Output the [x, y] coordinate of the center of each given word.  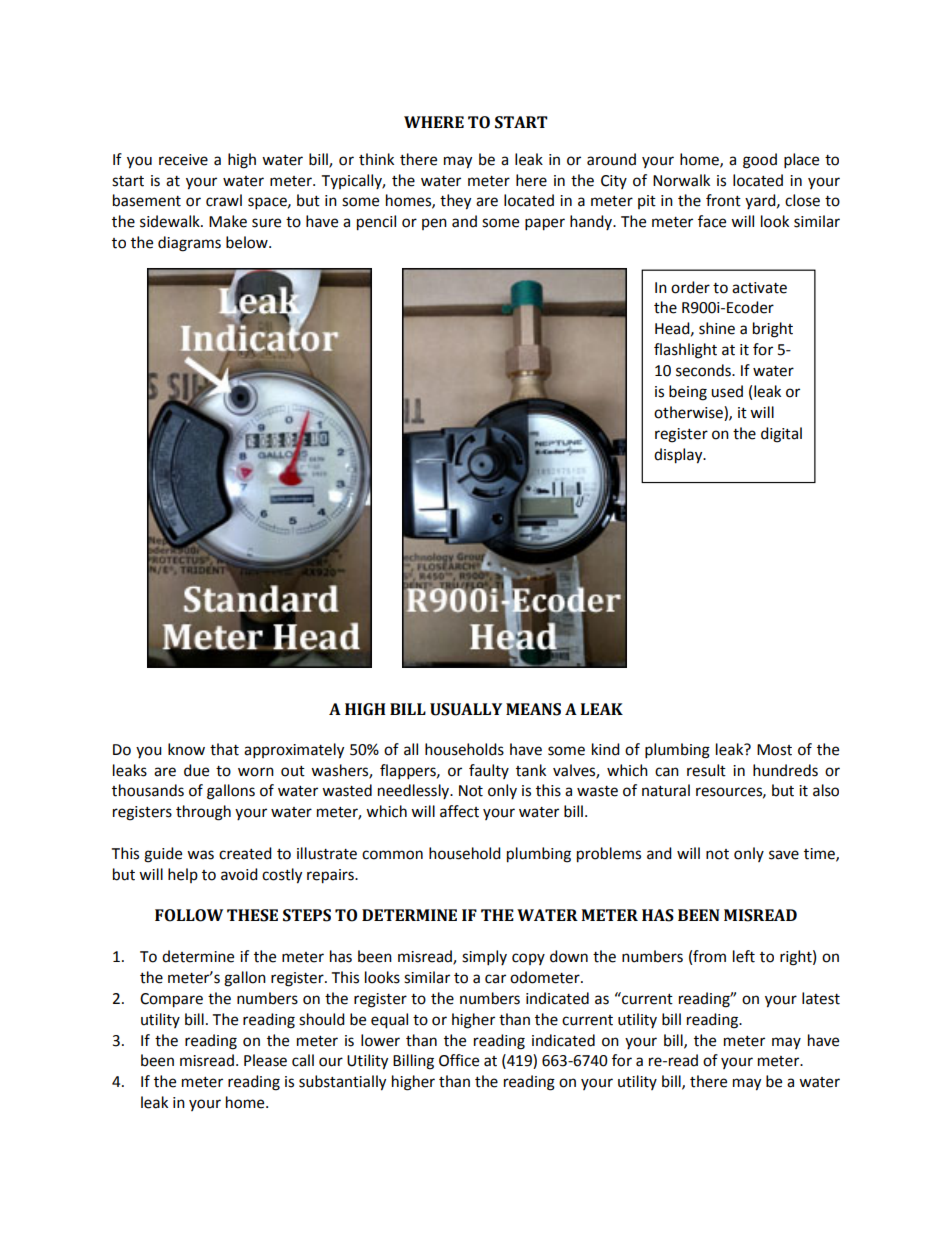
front [723, 200]
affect [459, 811]
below [248, 242]
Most [774, 750]
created [245, 853]
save [784, 855]
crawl [224, 200]
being [688, 393]
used [727, 391]
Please [265, 1060]
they [455, 202]
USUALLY [466, 709]
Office [459, 1060]
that [224, 749]
